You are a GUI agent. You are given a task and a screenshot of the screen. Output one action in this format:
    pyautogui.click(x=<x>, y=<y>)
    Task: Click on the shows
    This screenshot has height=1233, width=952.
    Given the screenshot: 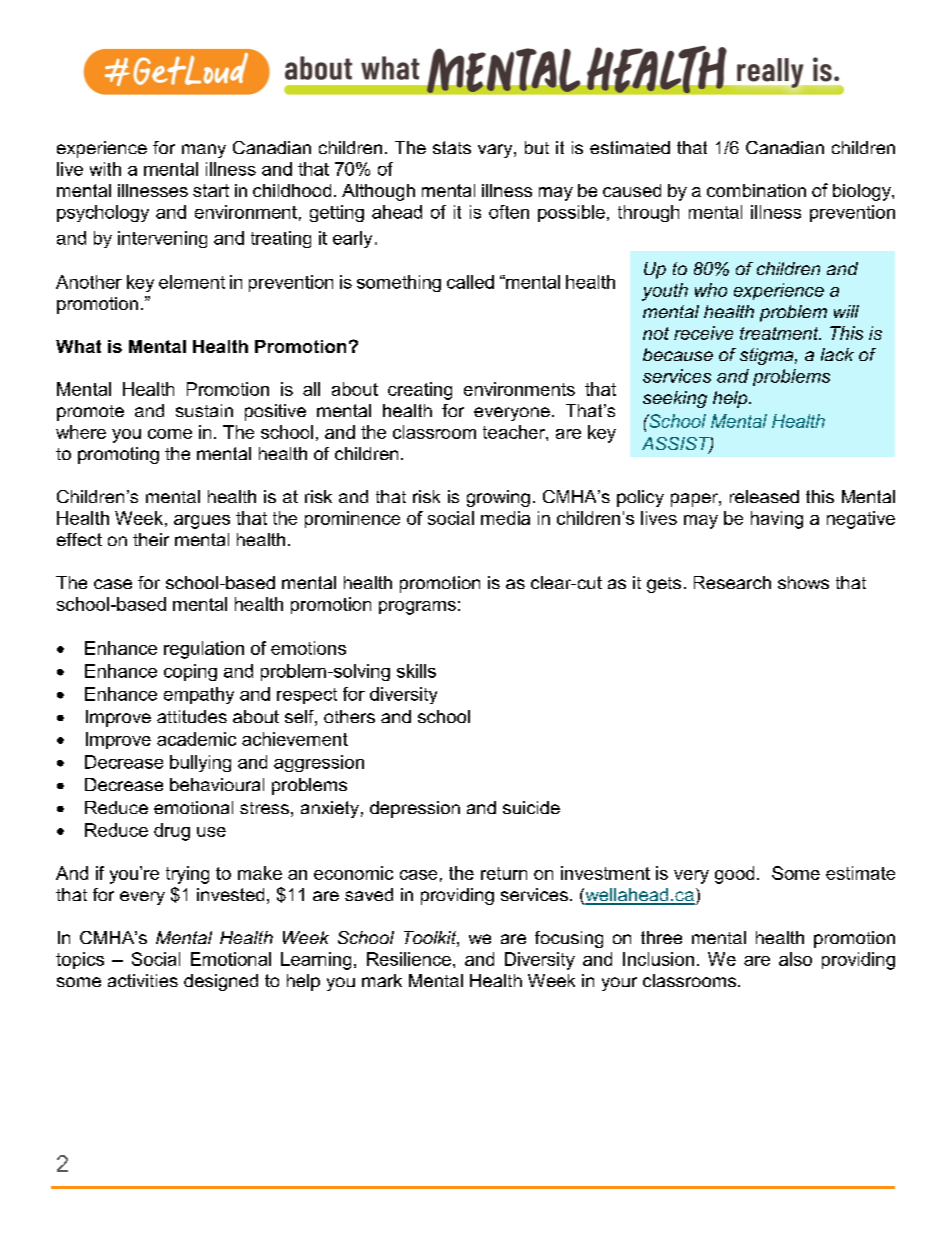 What is the action you would take?
    pyautogui.click(x=803, y=582)
